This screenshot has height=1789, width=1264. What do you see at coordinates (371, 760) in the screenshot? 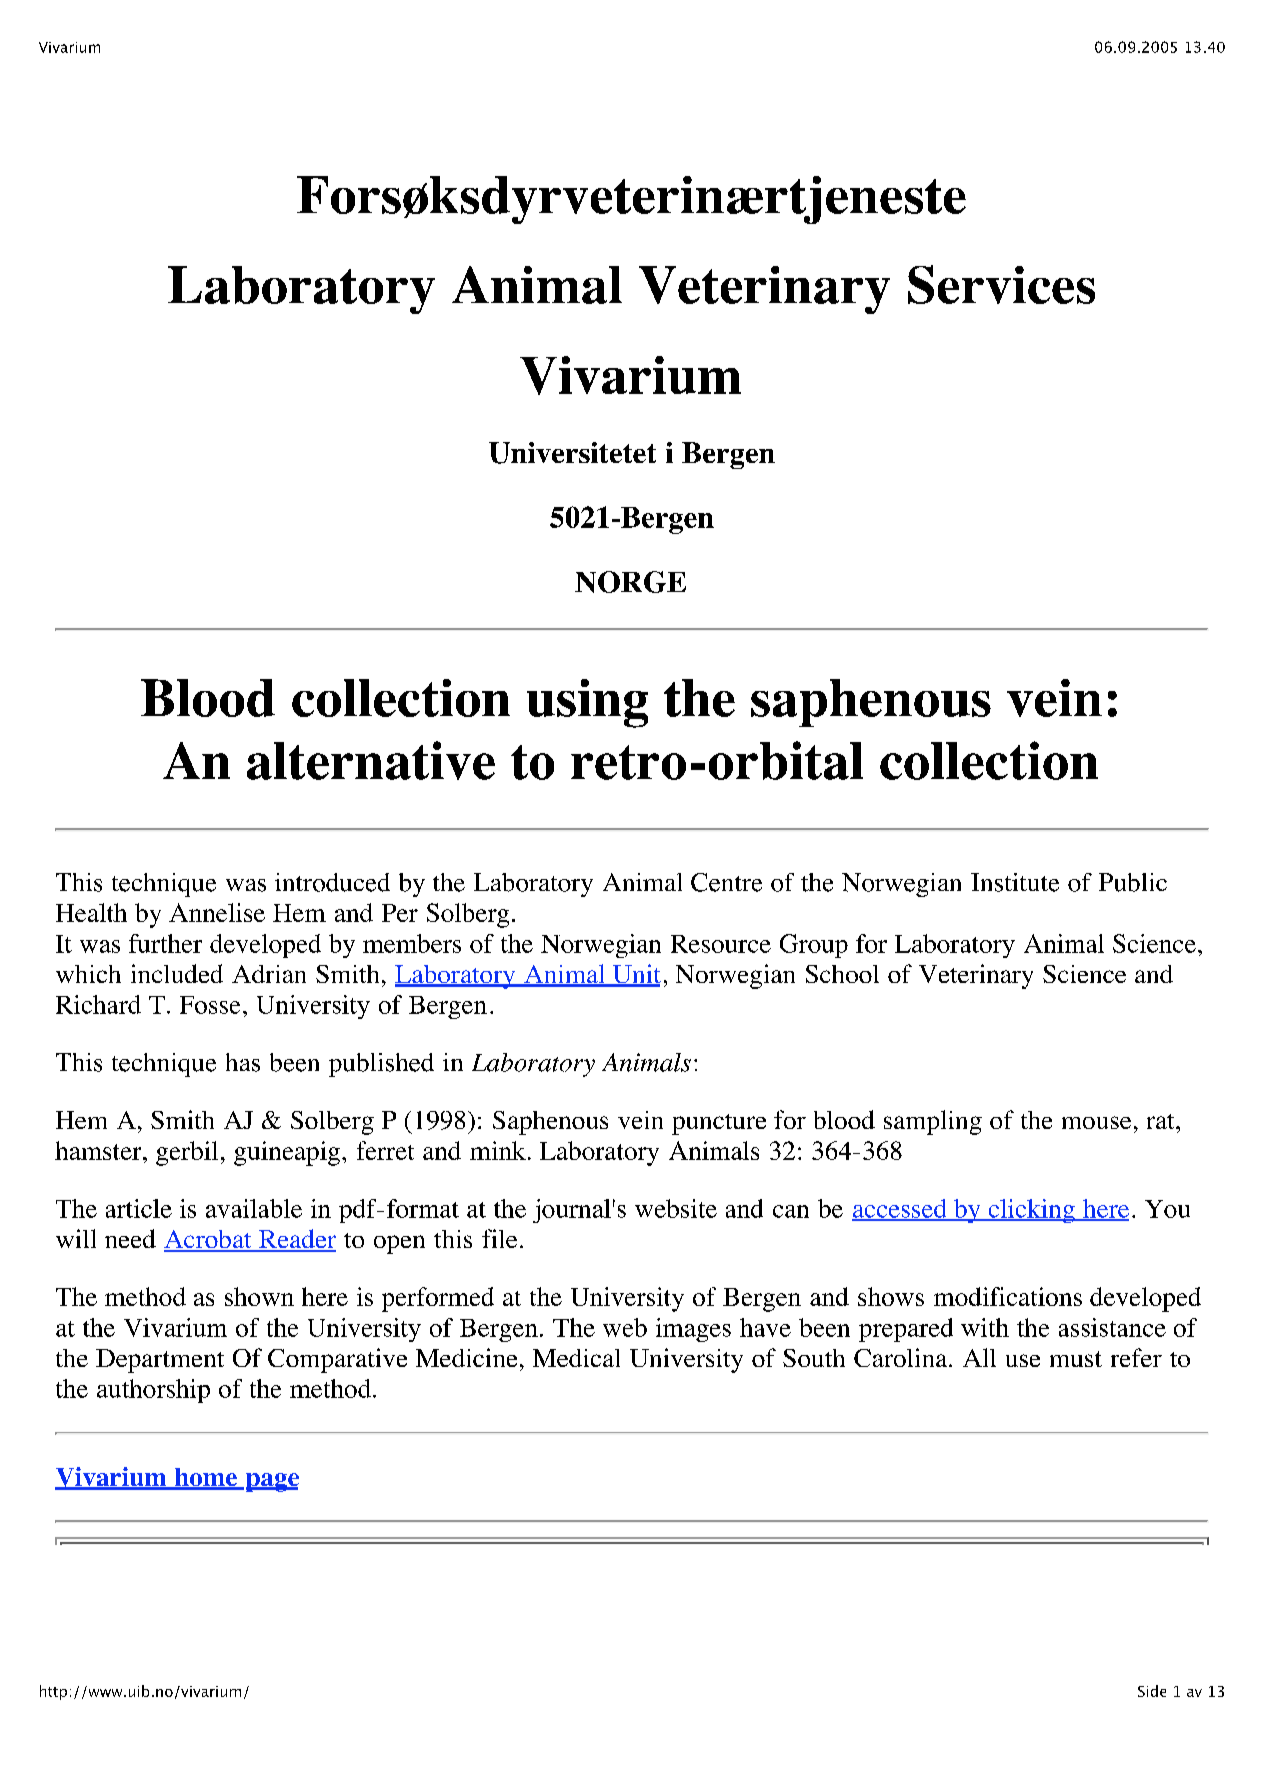
I see `alternative` at bounding box center [371, 760].
